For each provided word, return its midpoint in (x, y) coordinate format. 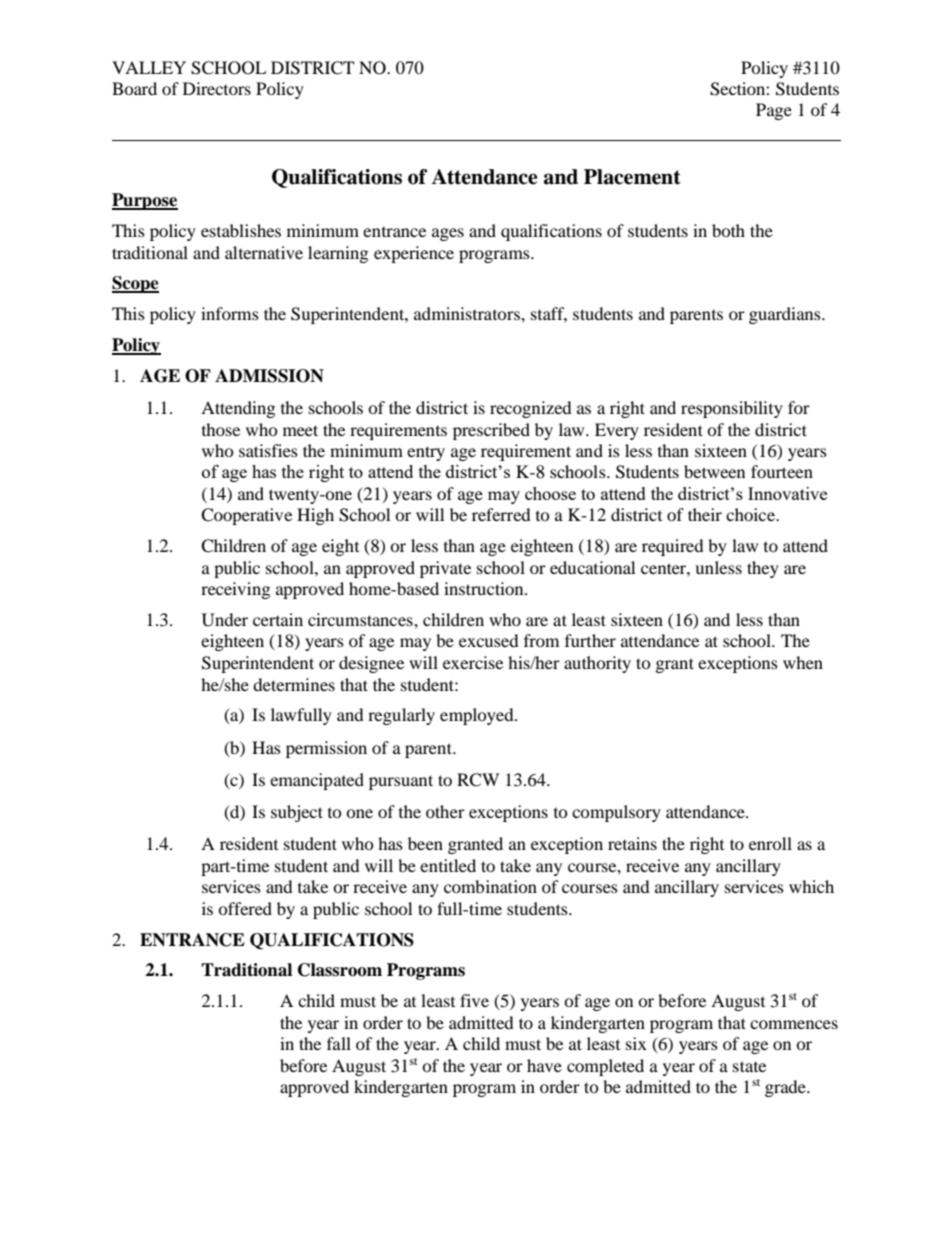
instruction (485, 588)
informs (230, 313)
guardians (786, 315)
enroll (770, 843)
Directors (217, 88)
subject (297, 813)
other (445, 811)
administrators (468, 313)
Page (774, 111)
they (763, 569)
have (544, 1065)
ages (448, 234)
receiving (235, 590)
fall (339, 1043)
